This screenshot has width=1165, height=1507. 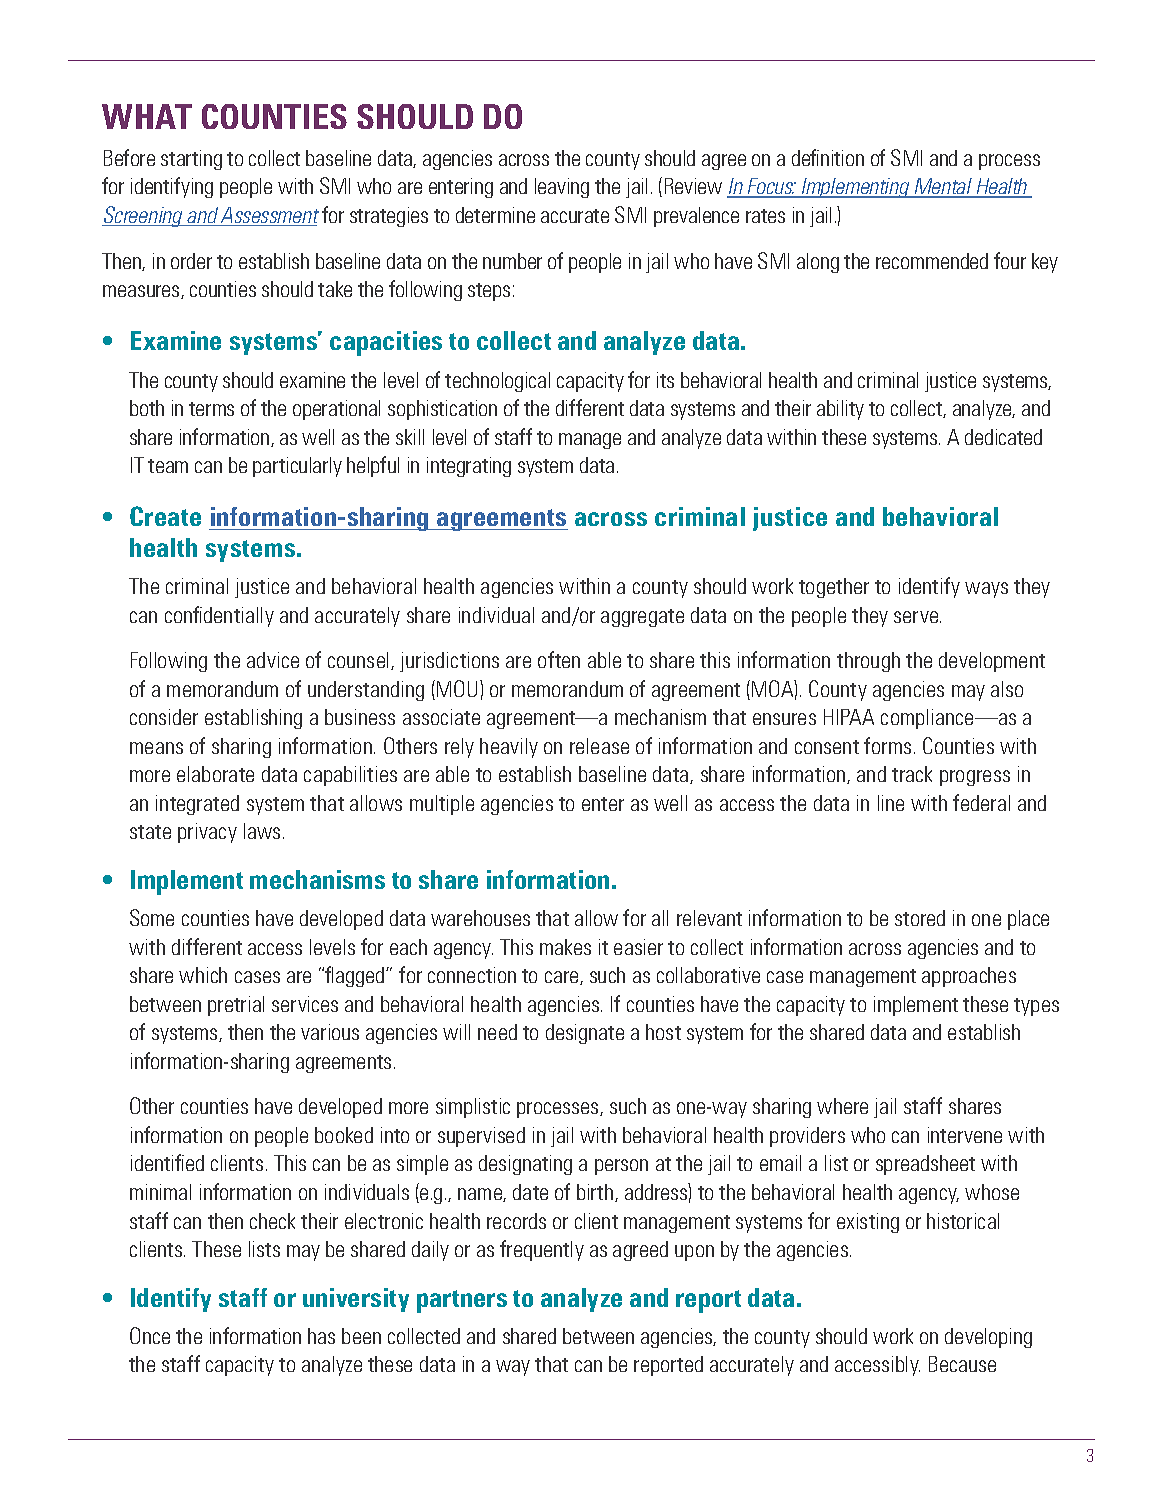 What do you see at coordinates (165, 516) in the screenshot?
I see `Create` at bounding box center [165, 516].
